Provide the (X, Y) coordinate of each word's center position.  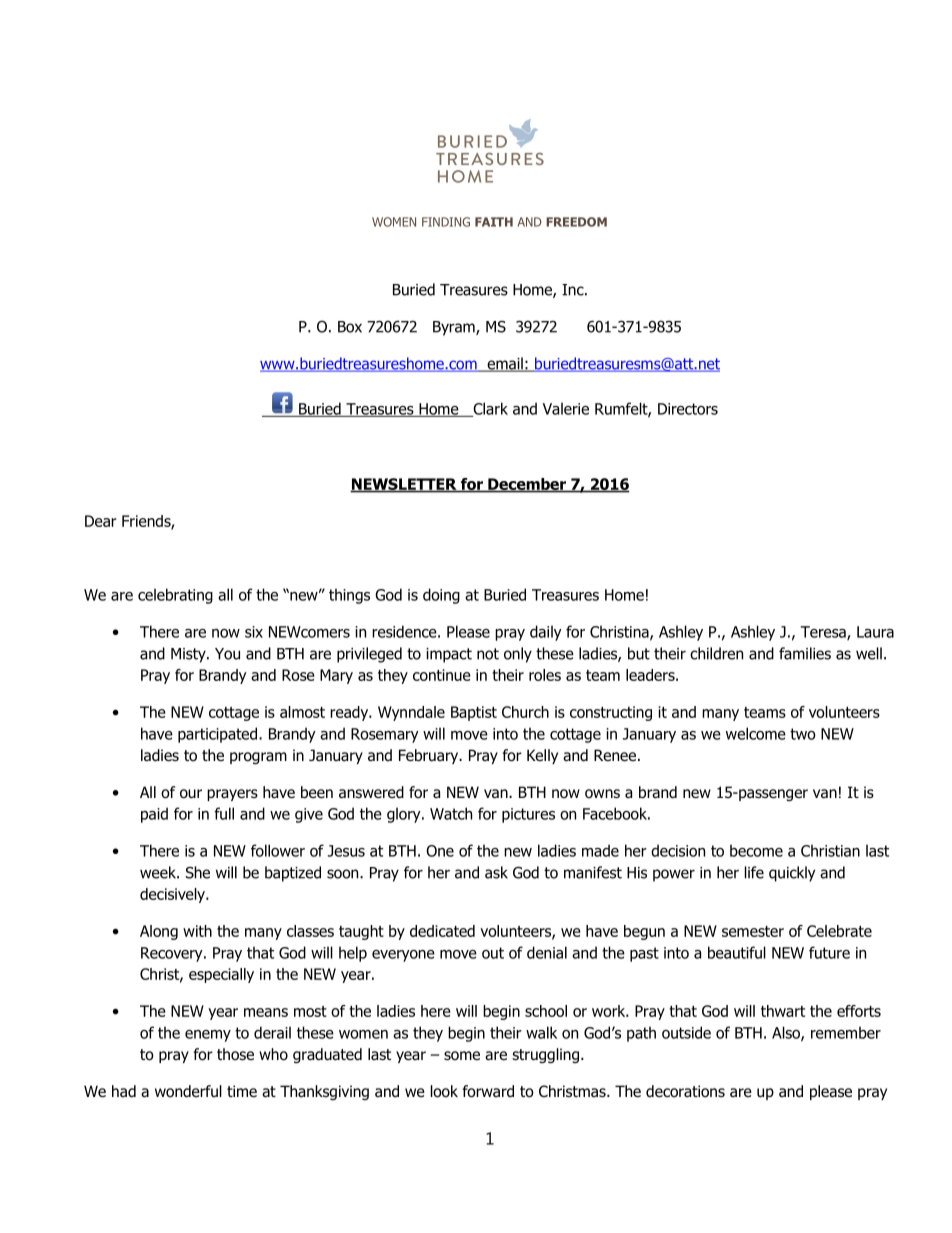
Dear (101, 521)
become (756, 850)
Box (350, 327)
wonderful (188, 1091)
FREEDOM (576, 222)
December (527, 485)
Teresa (824, 633)
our (191, 794)
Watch (451, 813)
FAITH (494, 222)
